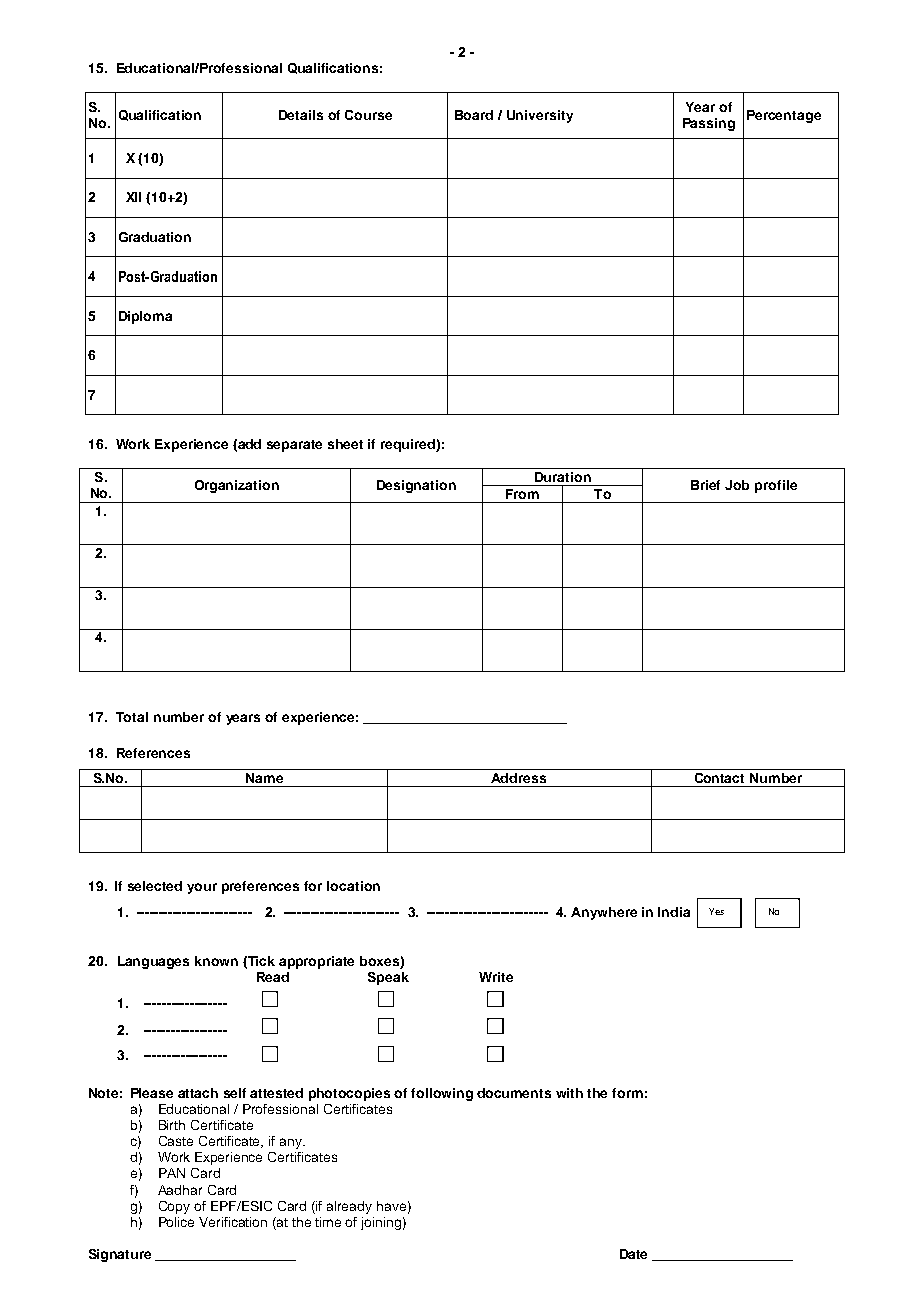 This image has height=1308, width=924. I want to click on Date, so click(633, 1254).
